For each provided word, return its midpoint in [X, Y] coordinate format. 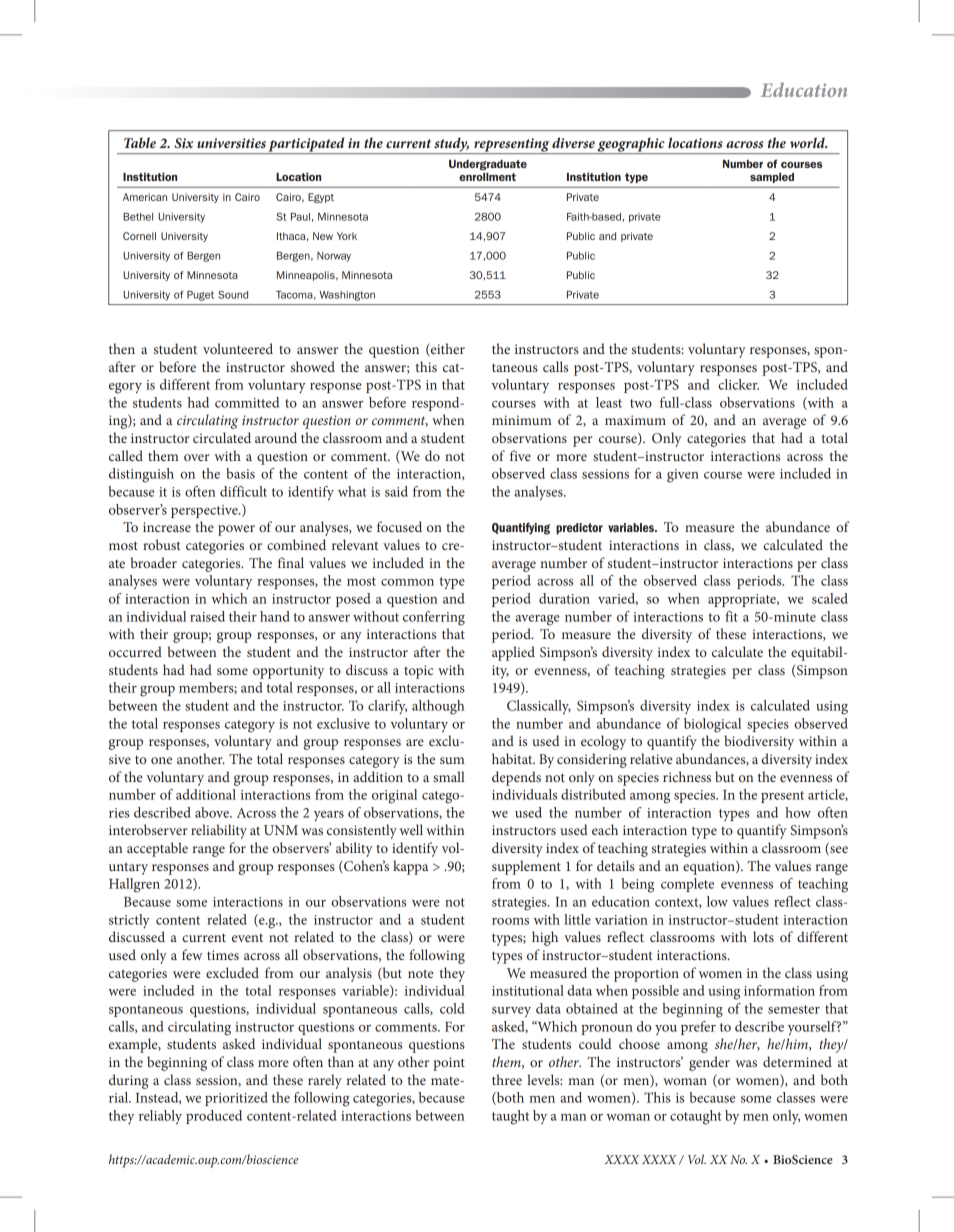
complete [687, 885]
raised [207, 616]
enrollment [487, 177]
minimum [521, 420]
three [507, 1079]
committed [247, 402]
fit [731, 616]
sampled [772, 178]
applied [513, 653]
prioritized [236, 1099]
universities [231, 143]
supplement [526, 867]
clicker [738, 384]
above [213, 812]
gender [709, 1063]
